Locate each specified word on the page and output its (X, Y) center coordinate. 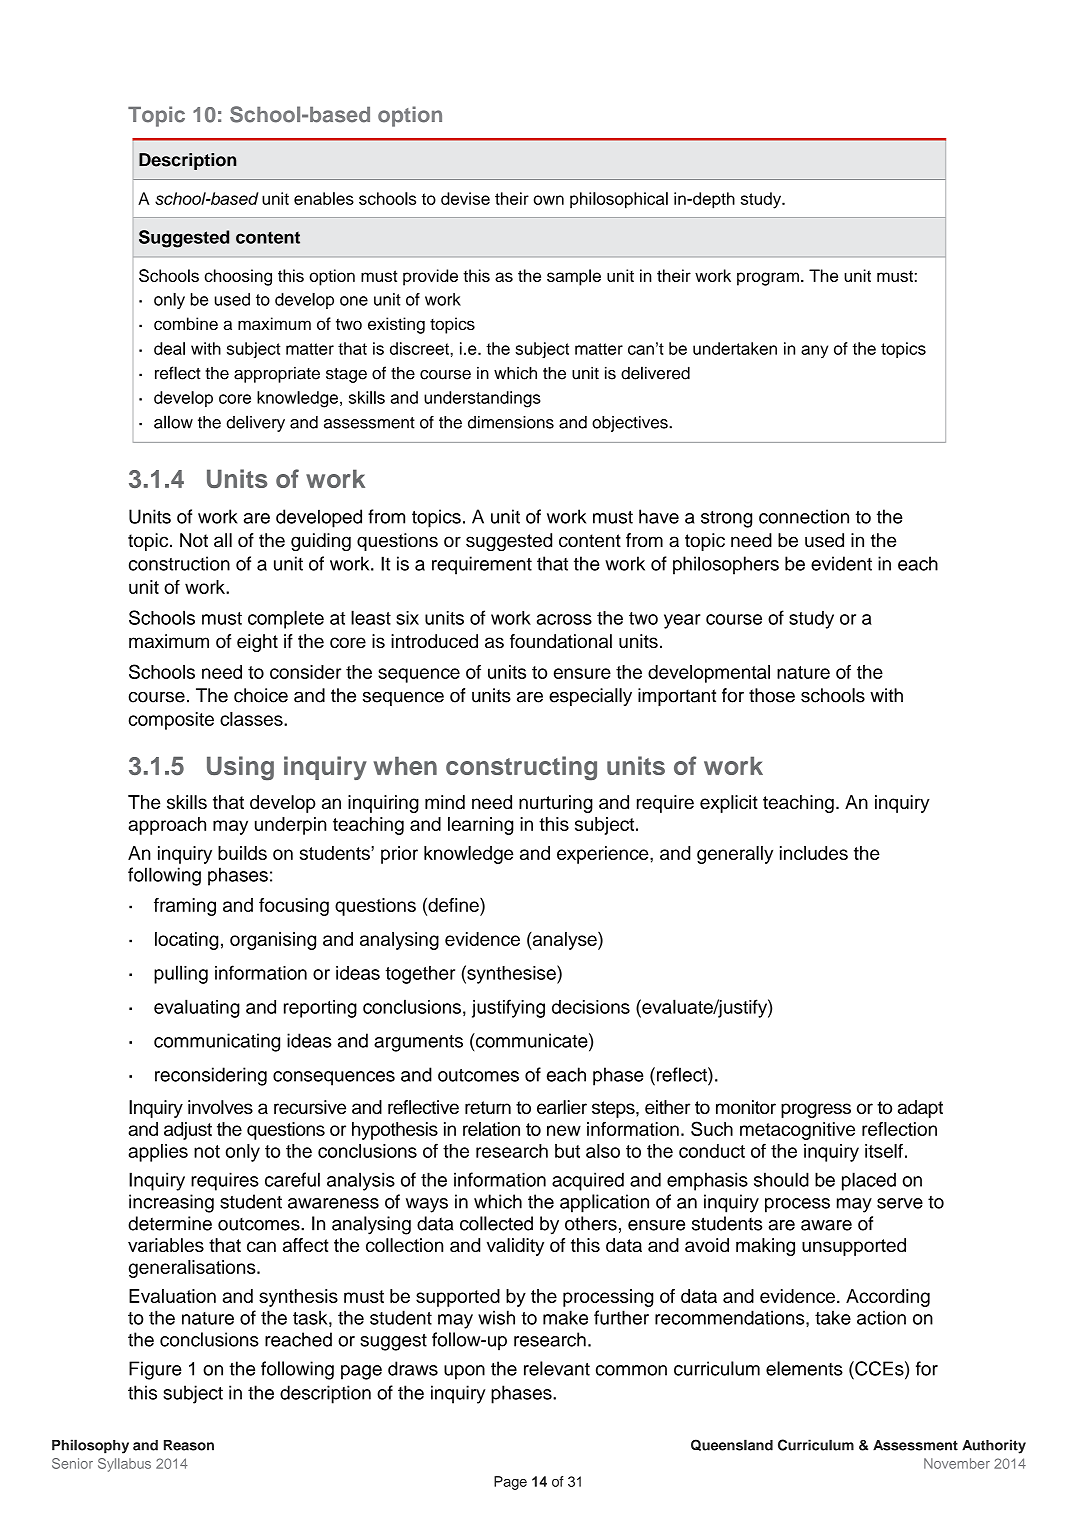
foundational (561, 641)
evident (841, 563)
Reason (189, 1445)
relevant (557, 1368)
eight (257, 643)
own (548, 200)
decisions (591, 1007)
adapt (920, 1109)
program (768, 279)
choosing (238, 277)
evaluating (197, 1008)
